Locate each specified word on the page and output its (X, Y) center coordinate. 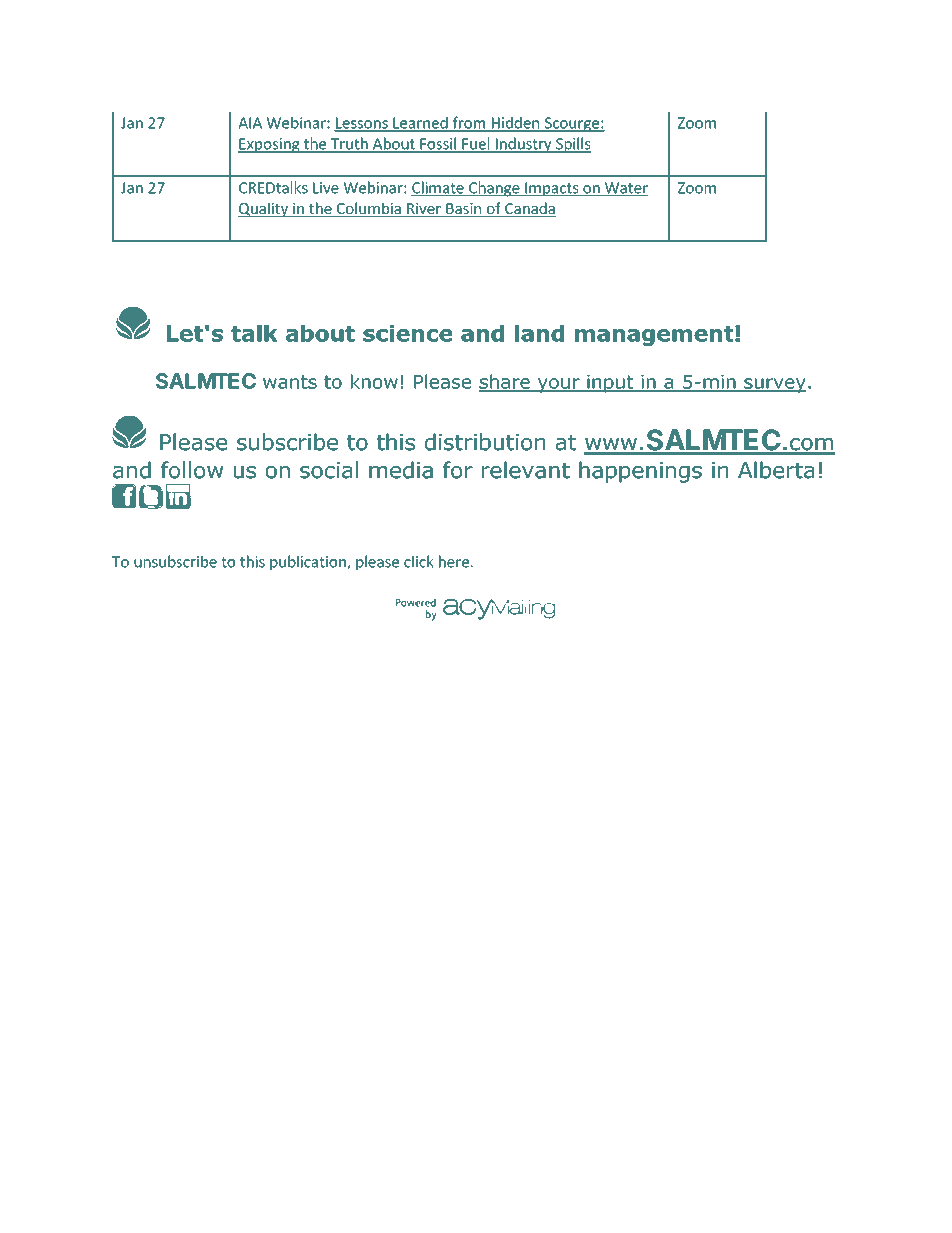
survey (774, 385)
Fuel (476, 144)
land (539, 333)
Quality (264, 210)
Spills (572, 145)
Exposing (270, 145)
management (655, 336)
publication (308, 562)
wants (290, 382)
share (505, 382)
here (454, 561)
